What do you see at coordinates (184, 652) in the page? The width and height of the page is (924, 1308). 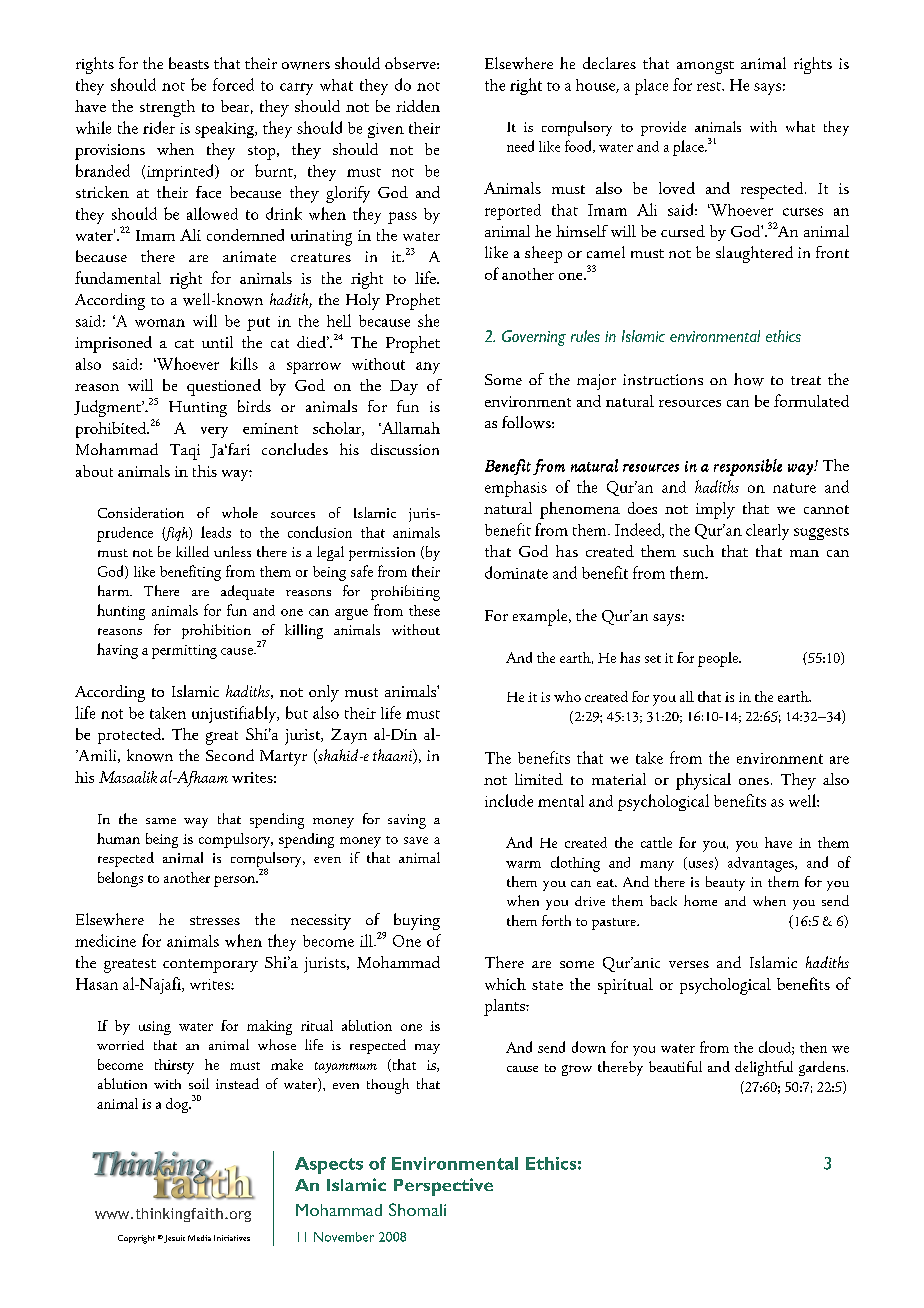 I see `permitting` at bounding box center [184, 652].
